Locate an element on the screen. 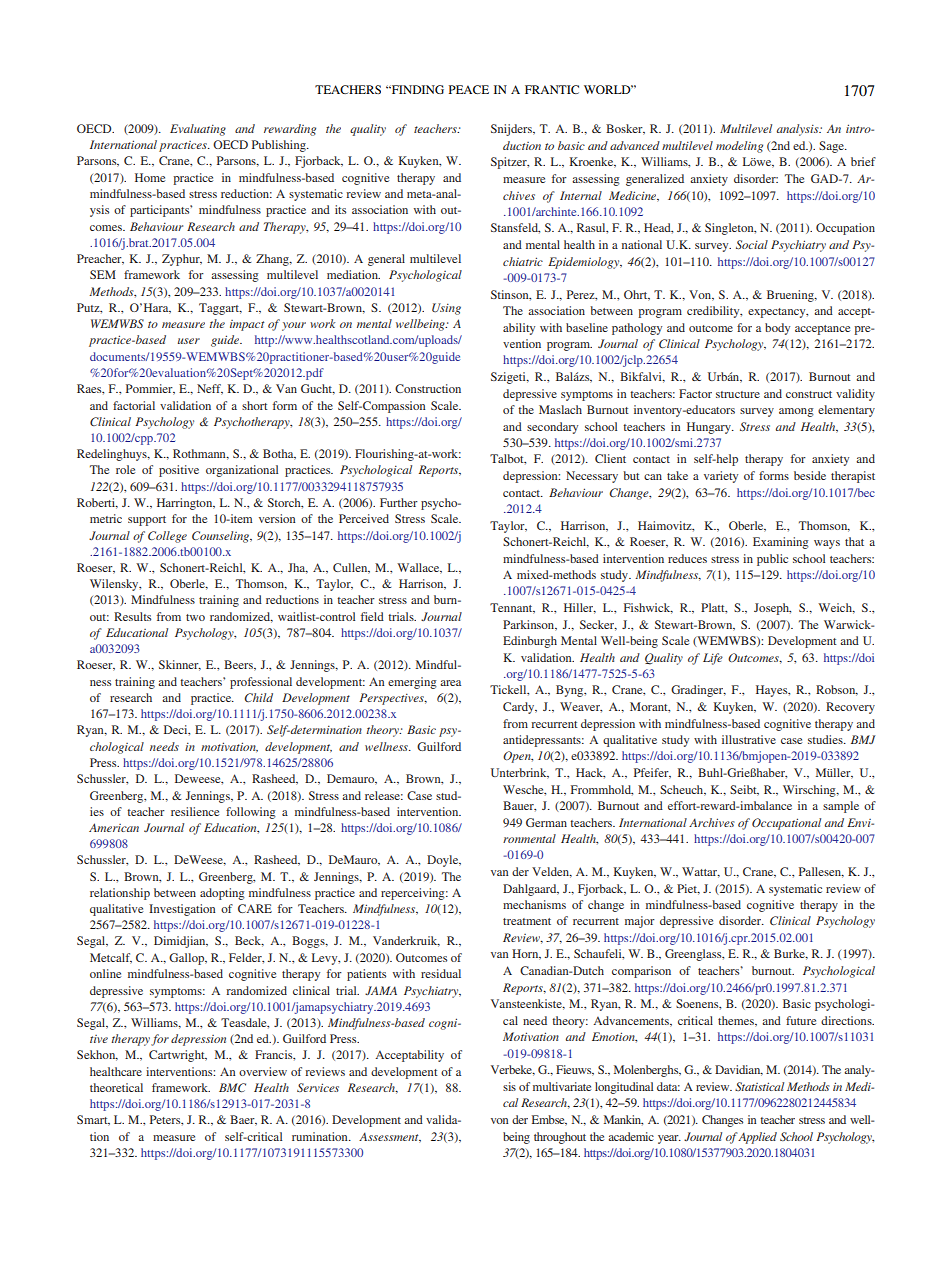 The height and width of the screenshot is (1271, 952). PEACE is located at coordinates (469, 89).
